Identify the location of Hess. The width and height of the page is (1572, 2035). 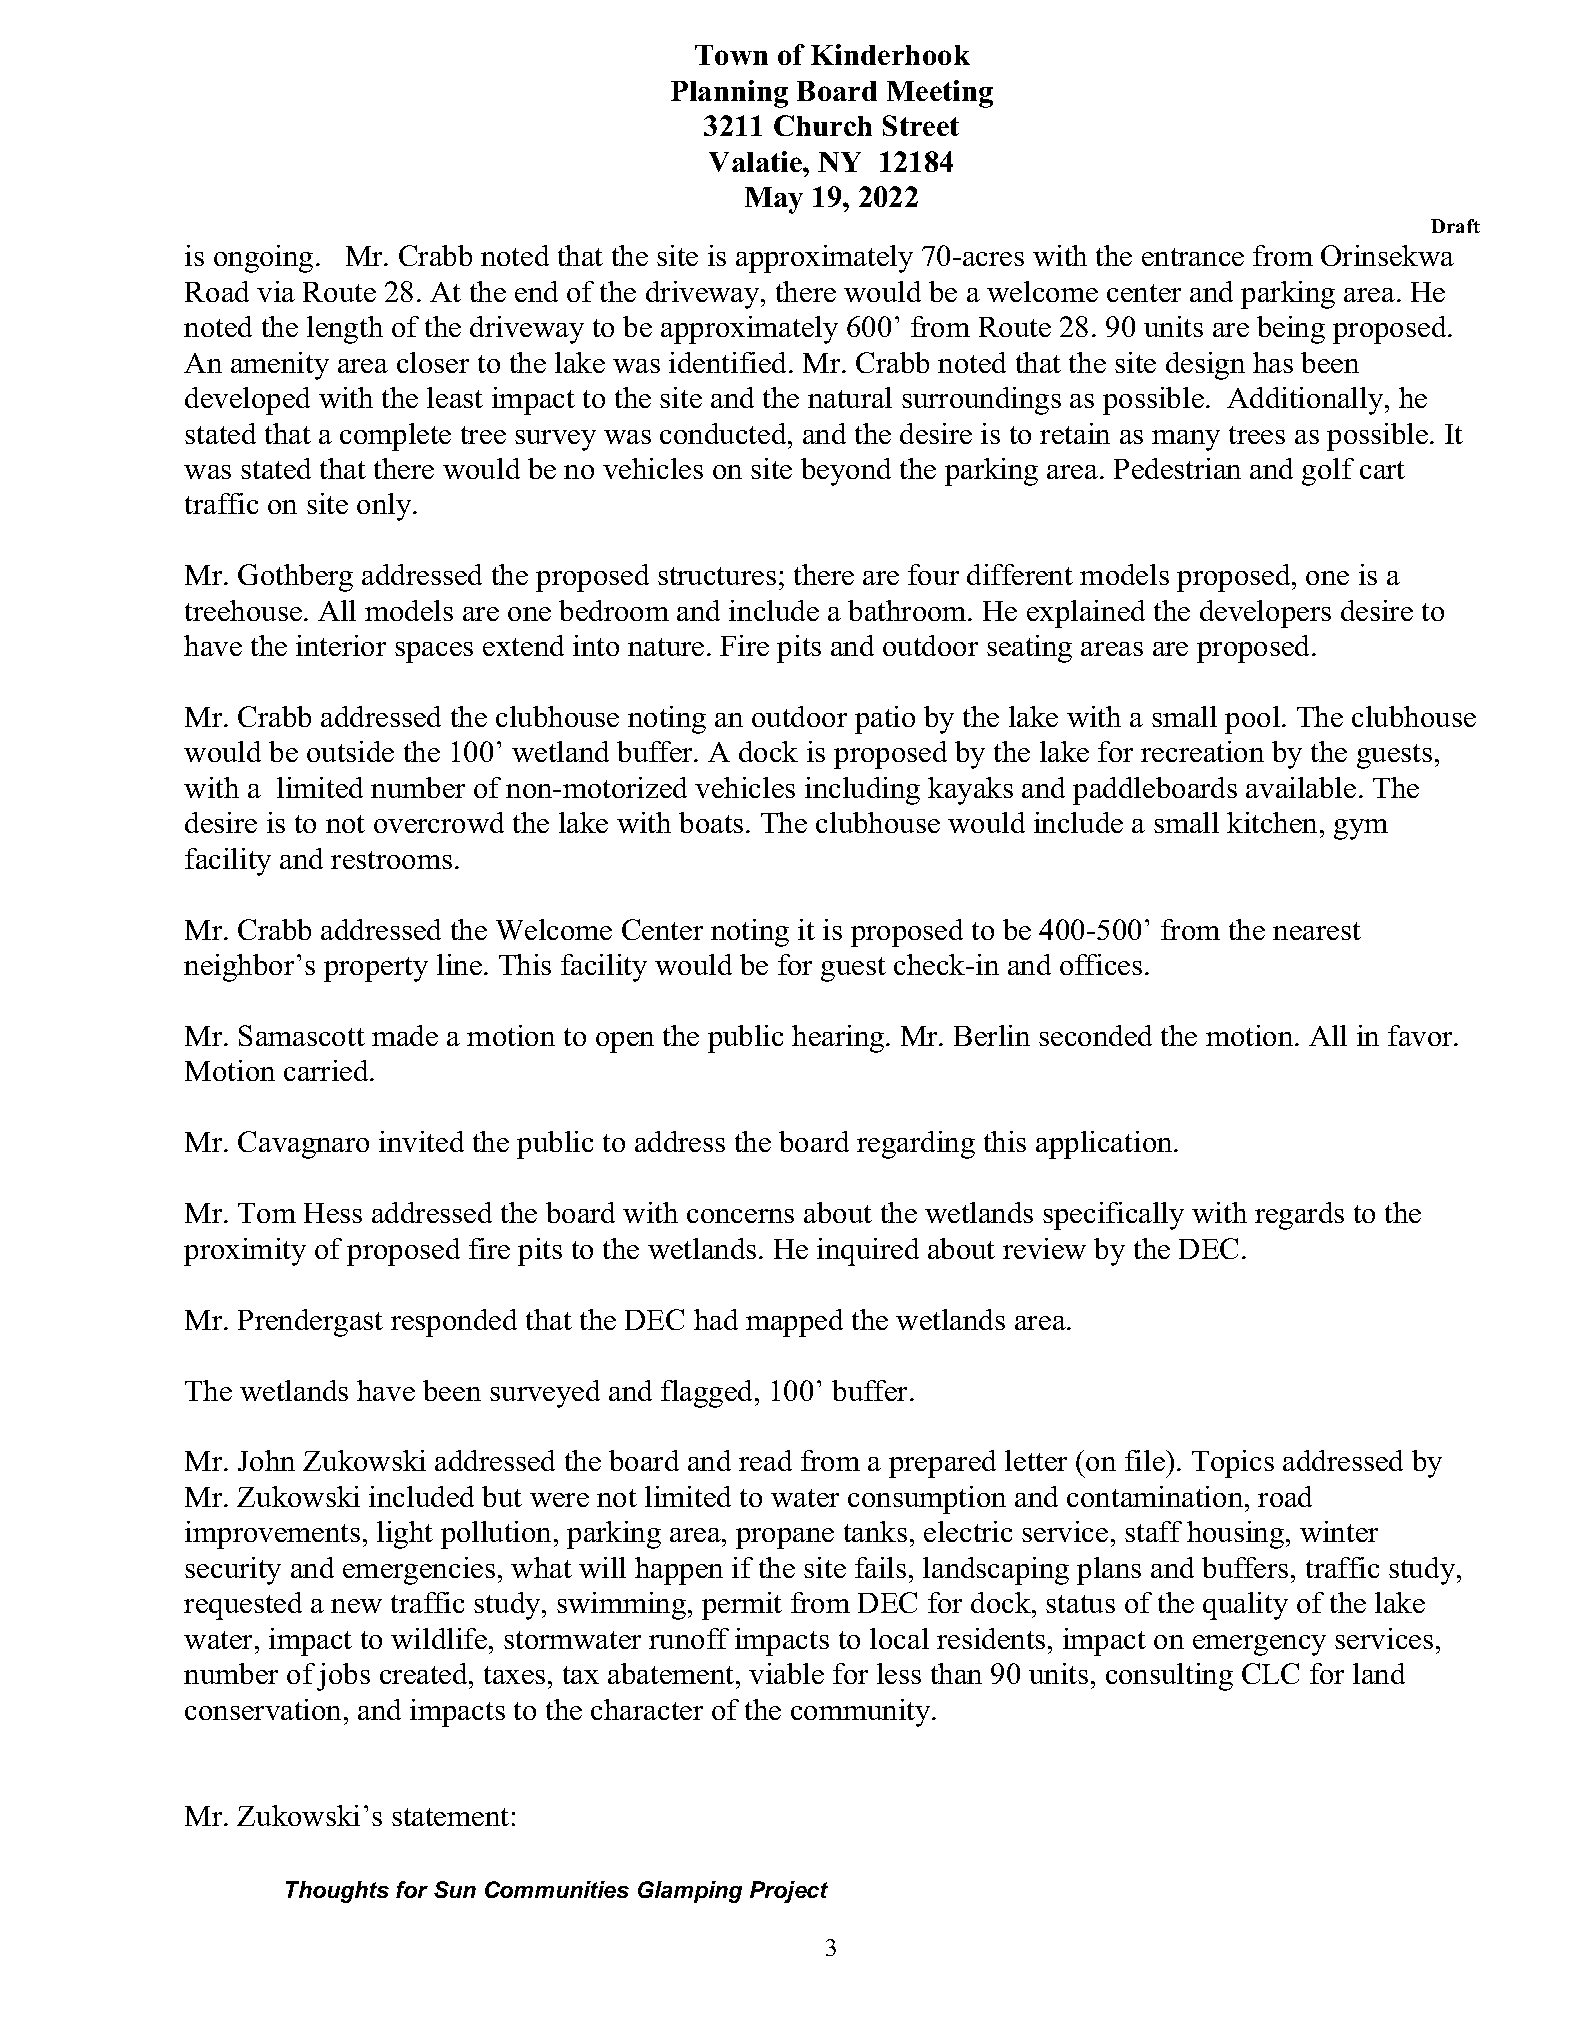
(333, 1213).
